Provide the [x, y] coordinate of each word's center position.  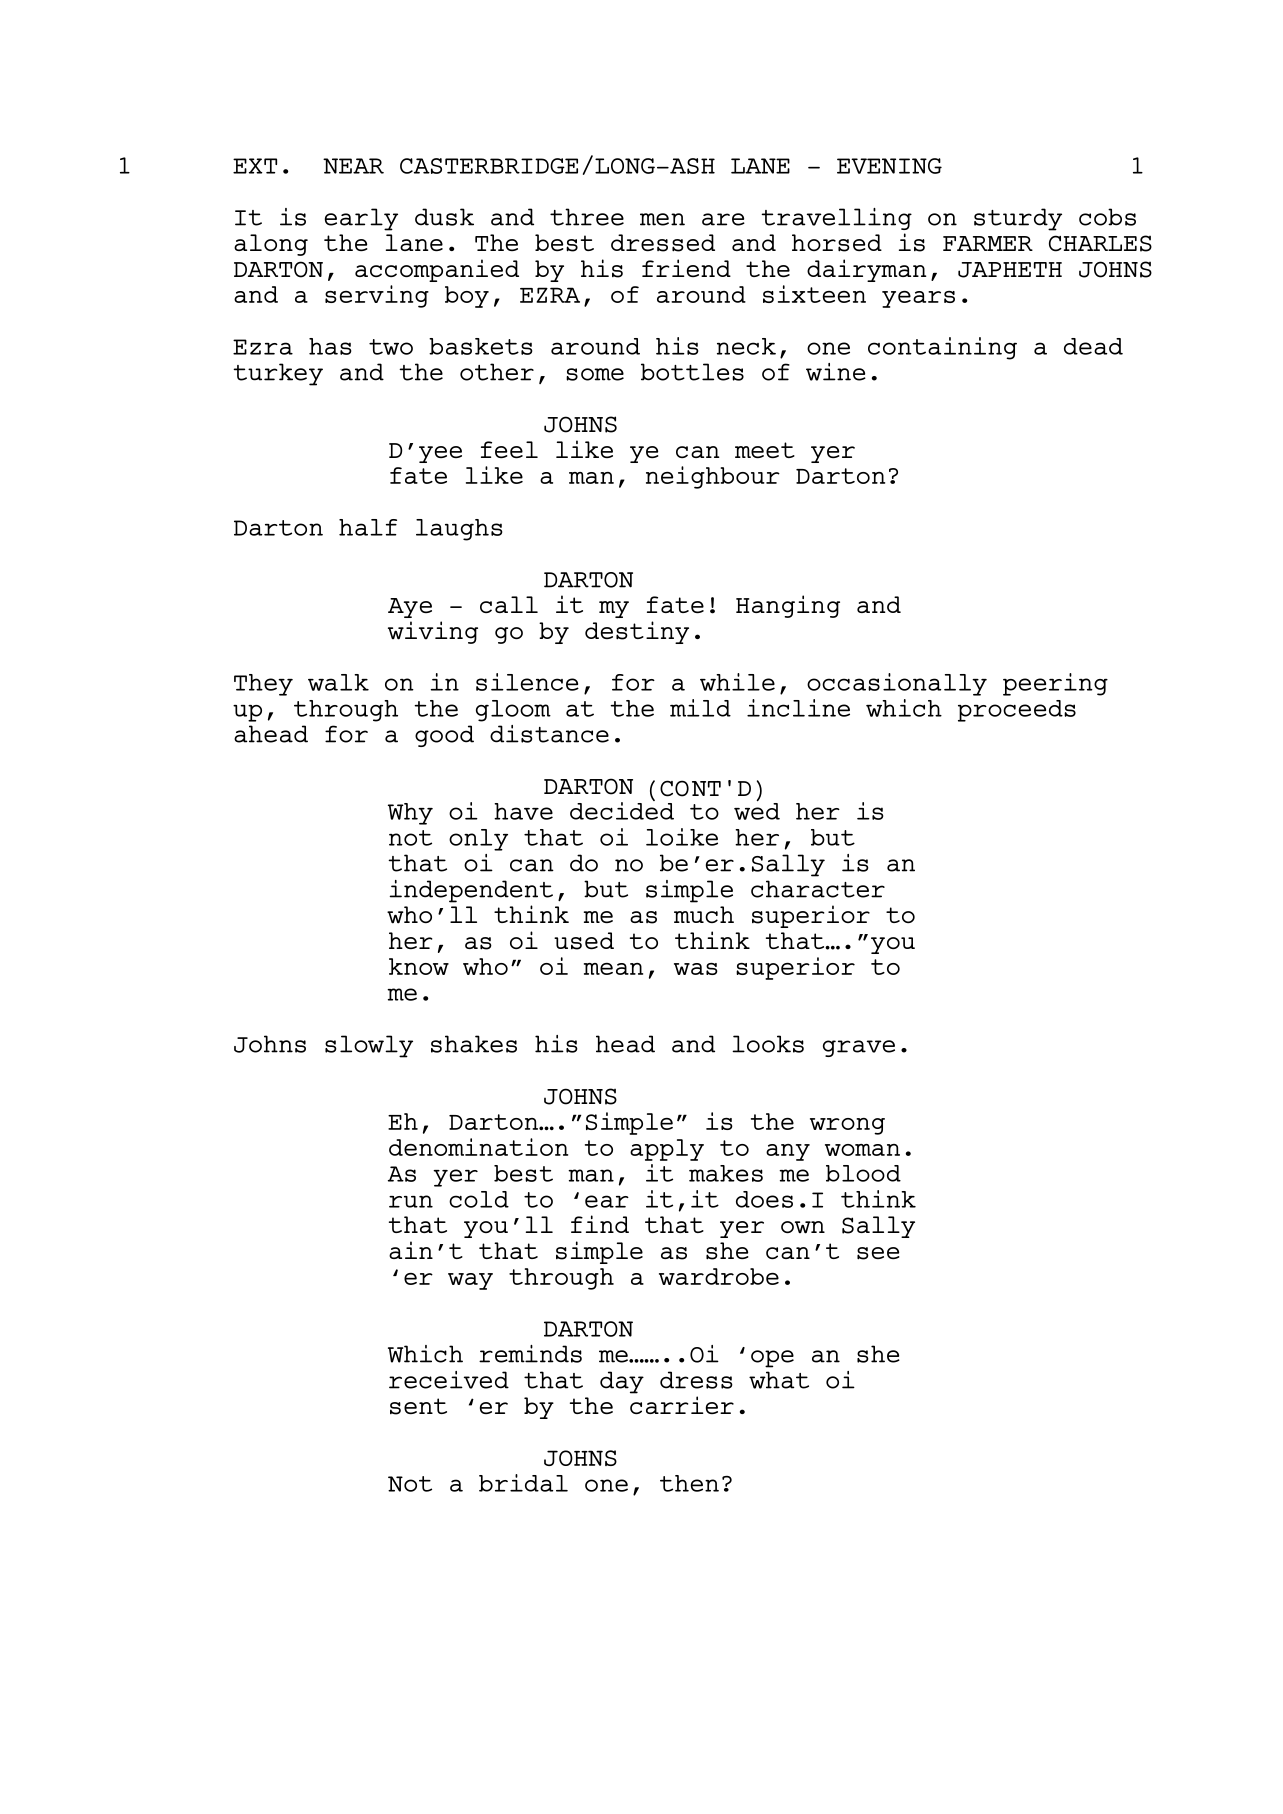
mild [700, 708]
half [368, 527]
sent [418, 1406]
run [411, 1201]
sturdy [1018, 219]
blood [863, 1173]
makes [726, 1173]
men [662, 219]
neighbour [713, 477]
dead [1093, 346]
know [419, 966]
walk [338, 682]
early [361, 219]
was [696, 969]
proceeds [1017, 711]
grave [859, 1048]
